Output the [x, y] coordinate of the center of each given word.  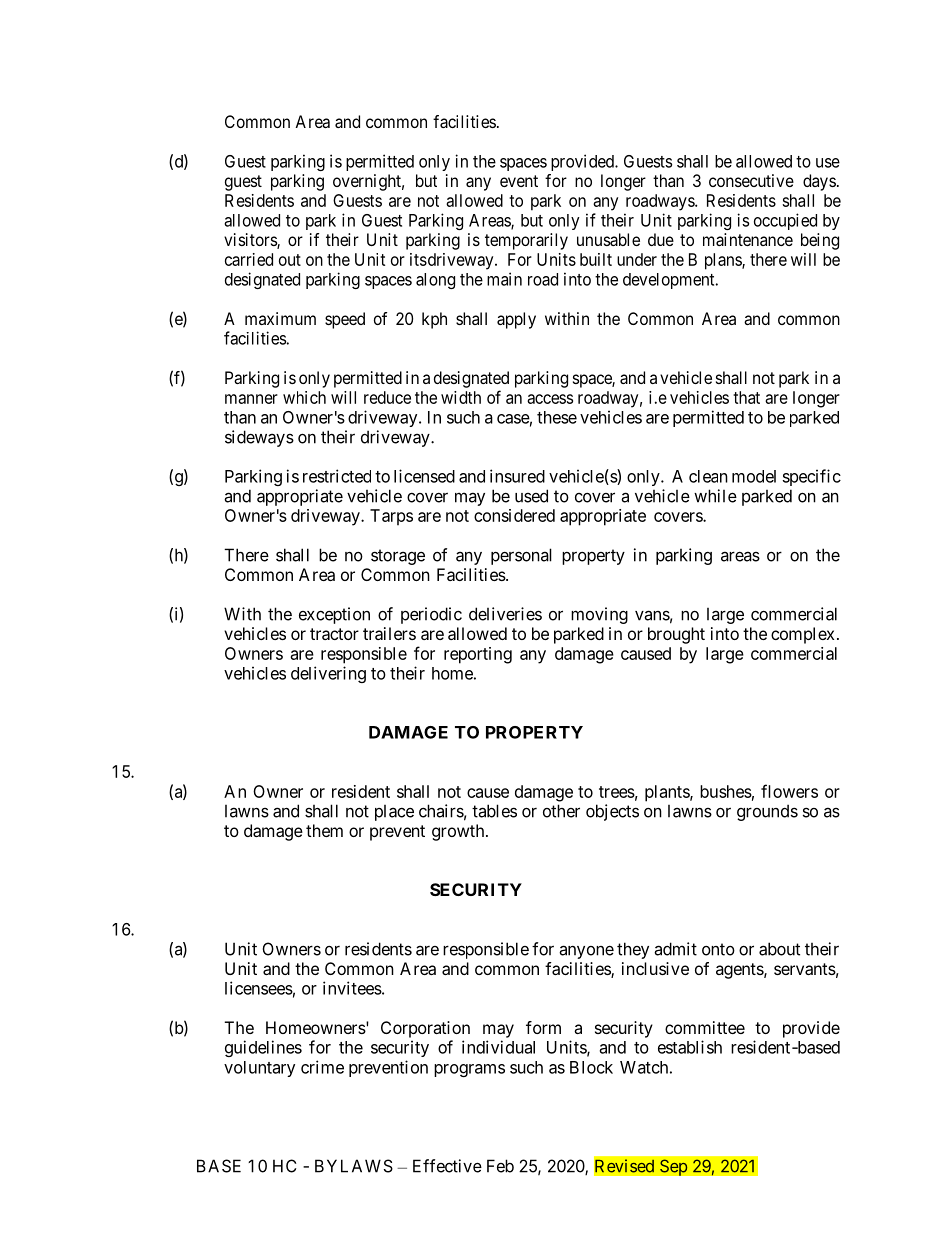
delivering [328, 674]
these [557, 417]
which [304, 397]
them [324, 830]
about [779, 949]
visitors [251, 241]
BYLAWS [354, 1166]
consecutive [751, 180]
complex [802, 635]
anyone [586, 952]
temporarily [526, 241]
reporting [478, 655]
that [746, 397]
